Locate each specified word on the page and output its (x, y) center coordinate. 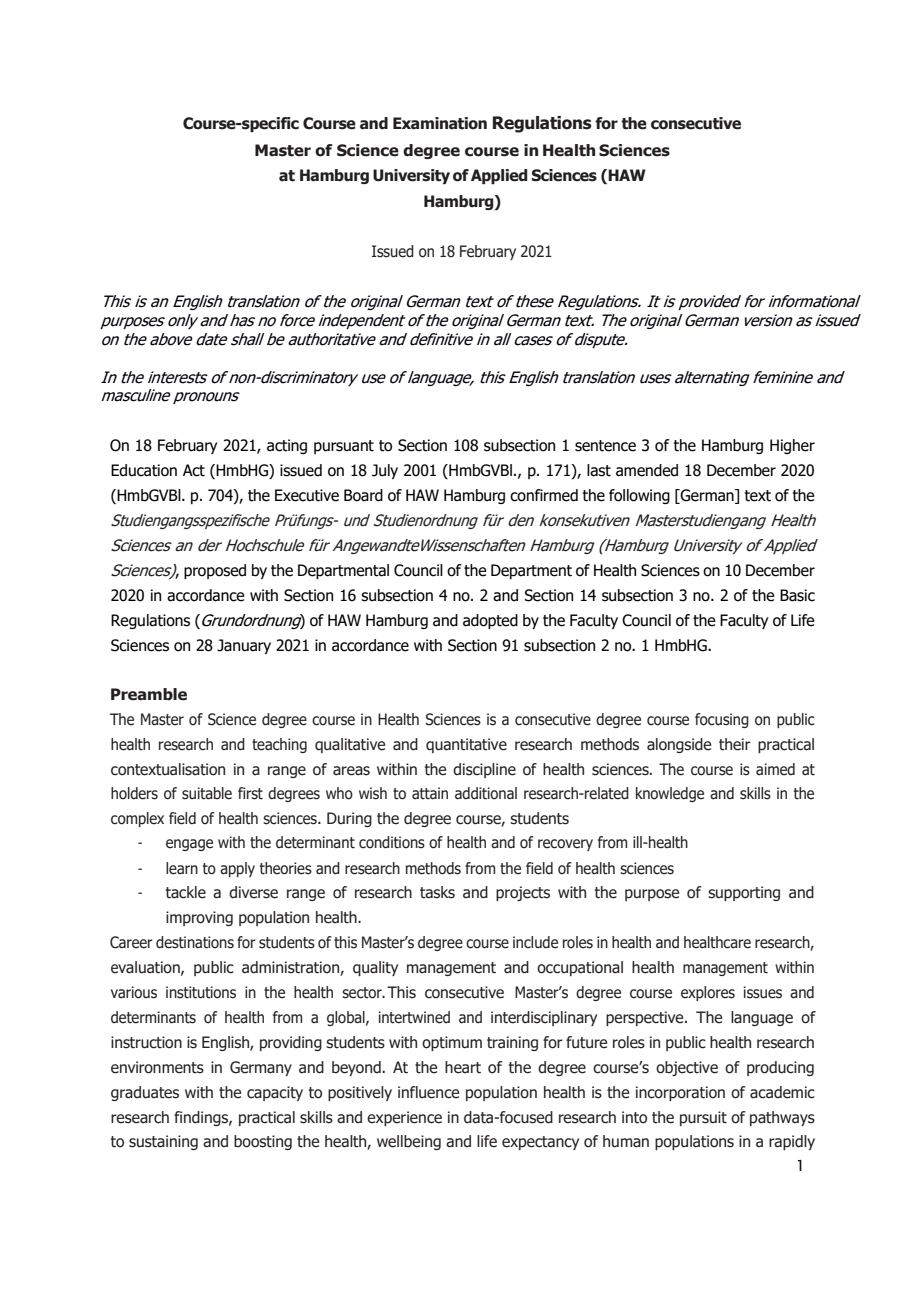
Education (144, 470)
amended (647, 470)
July (385, 471)
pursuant (344, 447)
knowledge (670, 794)
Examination (440, 123)
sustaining (163, 1142)
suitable (207, 793)
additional (486, 793)
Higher (792, 446)
